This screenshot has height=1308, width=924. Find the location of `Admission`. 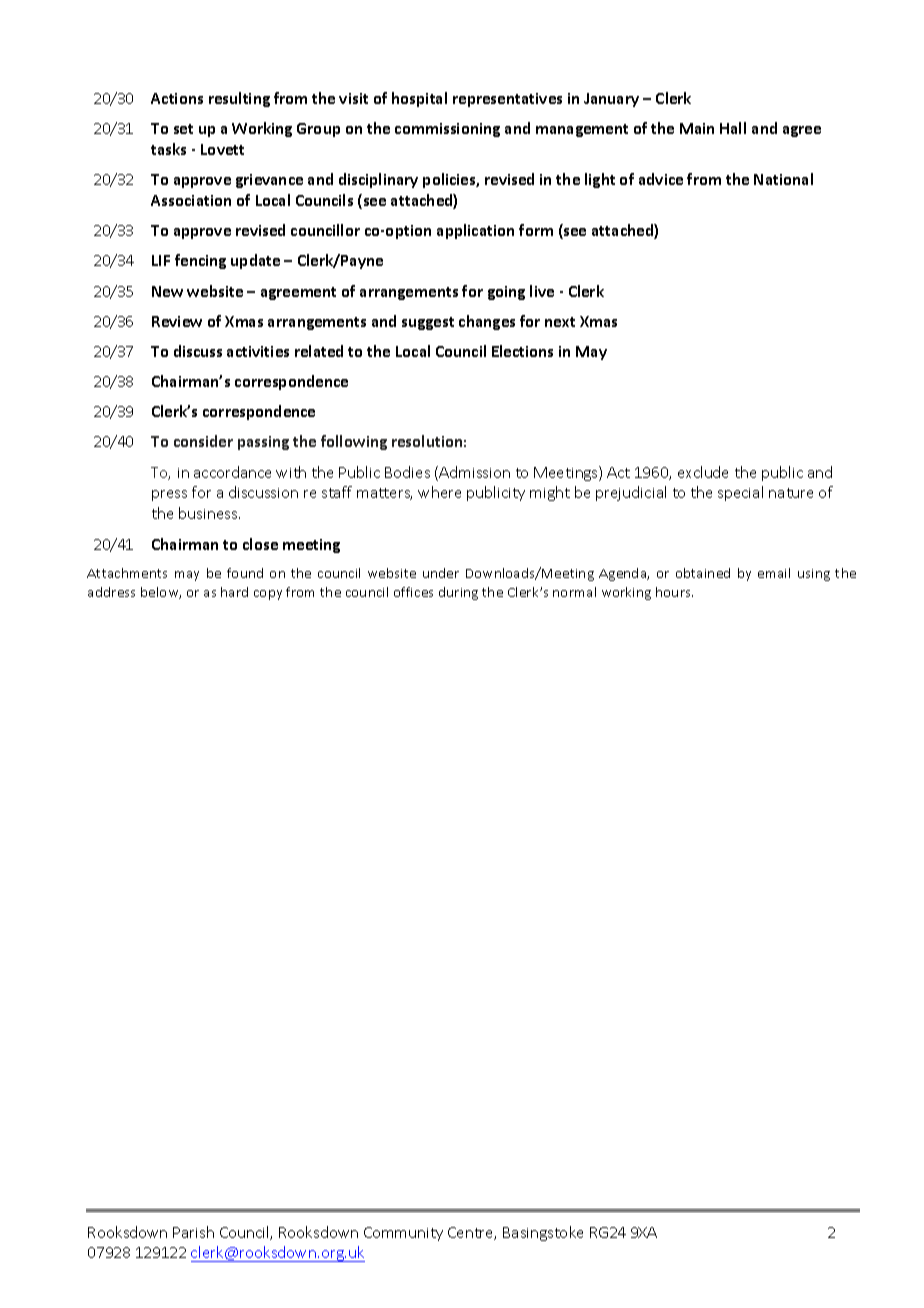

Admission is located at coordinates (474, 472).
